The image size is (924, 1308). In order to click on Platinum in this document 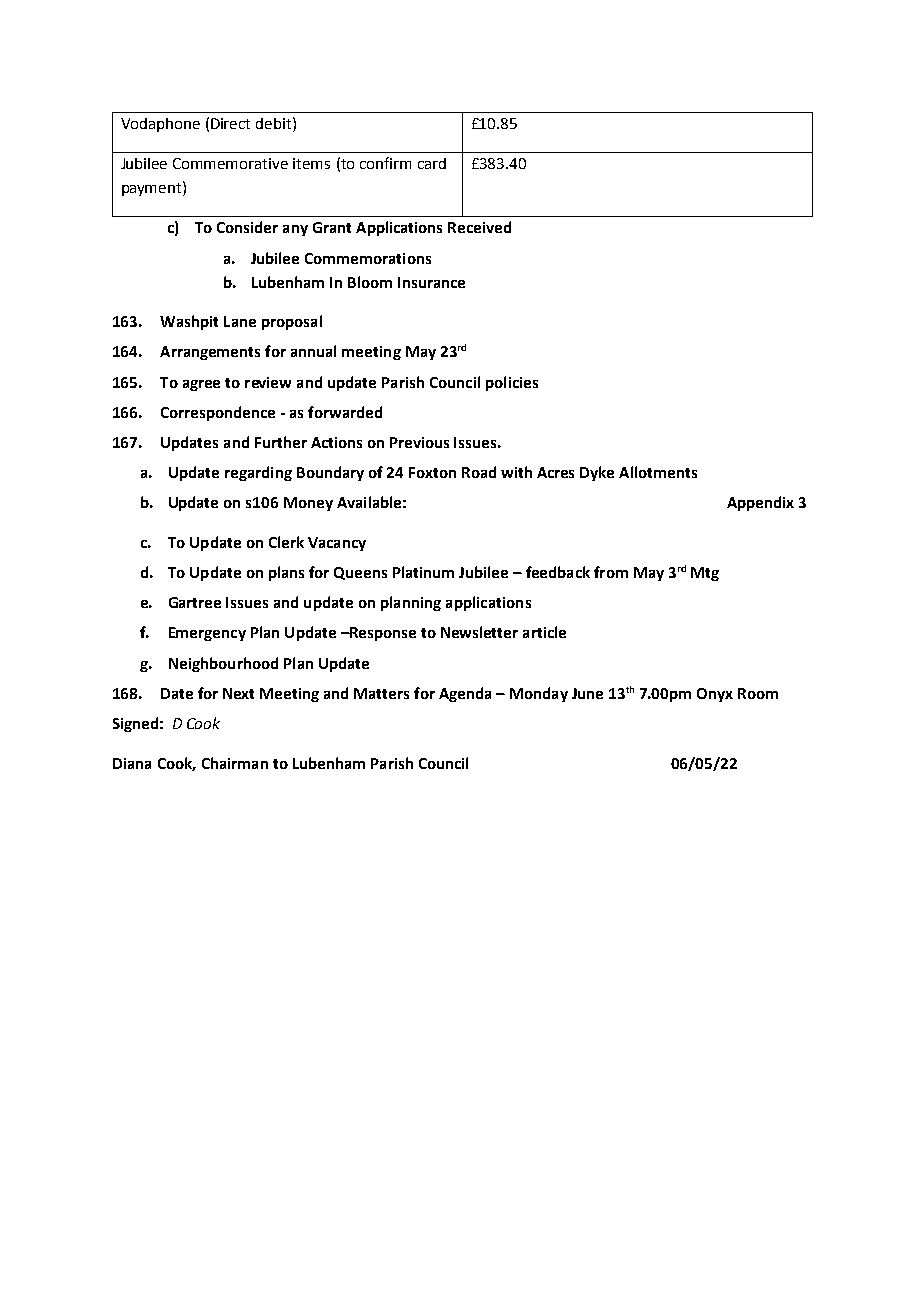, I will do `click(423, 572)`.
